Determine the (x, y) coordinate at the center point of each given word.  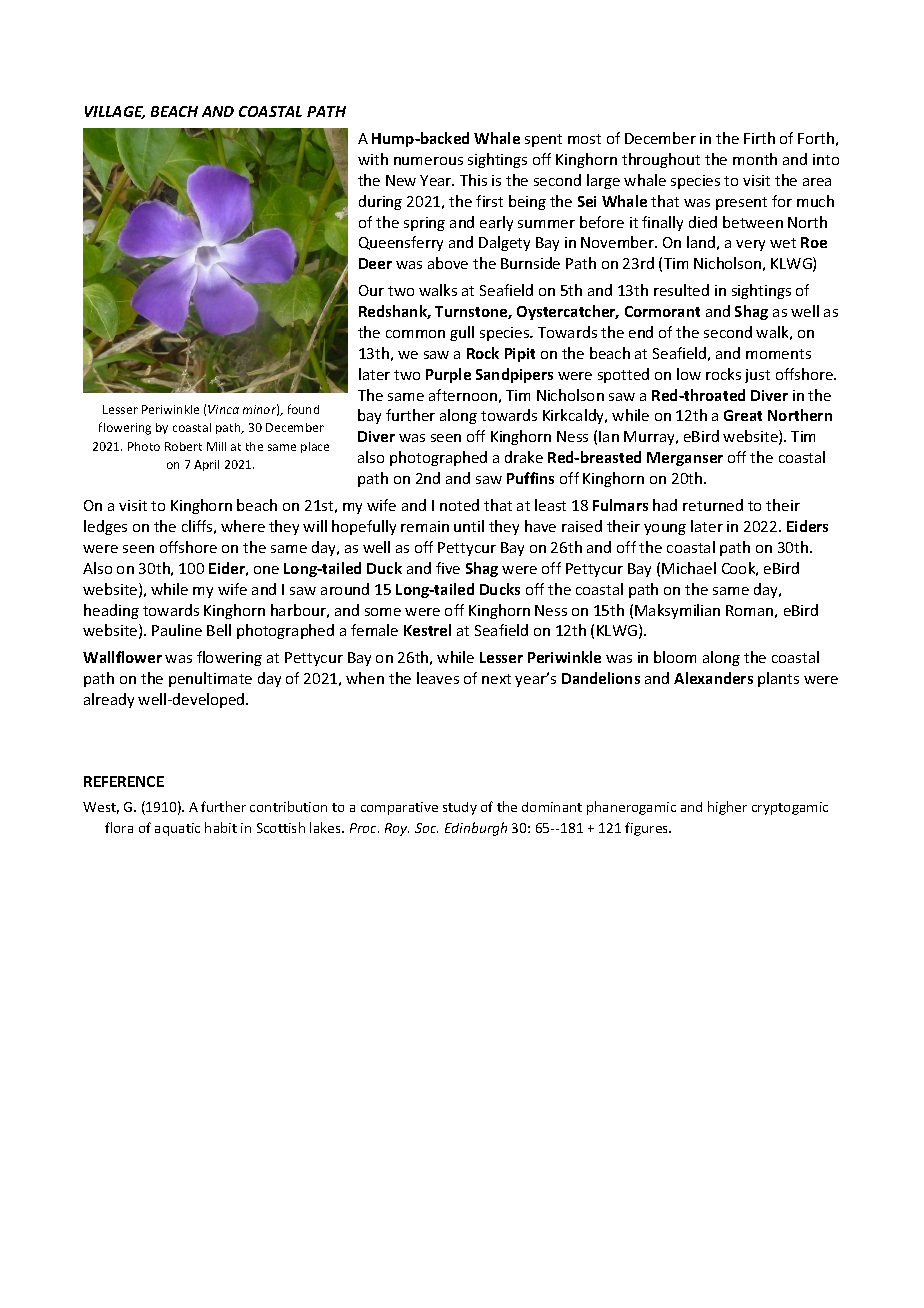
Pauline (177, 630)
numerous (428, 161)
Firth (759, 138)
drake (524, 457)
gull (462, 333)
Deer (375, 263)
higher (727, 808)
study (460, 808)
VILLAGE (115, 112)
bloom (675, 657)
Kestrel (427, 630)
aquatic (177, 829)
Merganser (685, 459)
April (206, 465)
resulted (681, 290)
